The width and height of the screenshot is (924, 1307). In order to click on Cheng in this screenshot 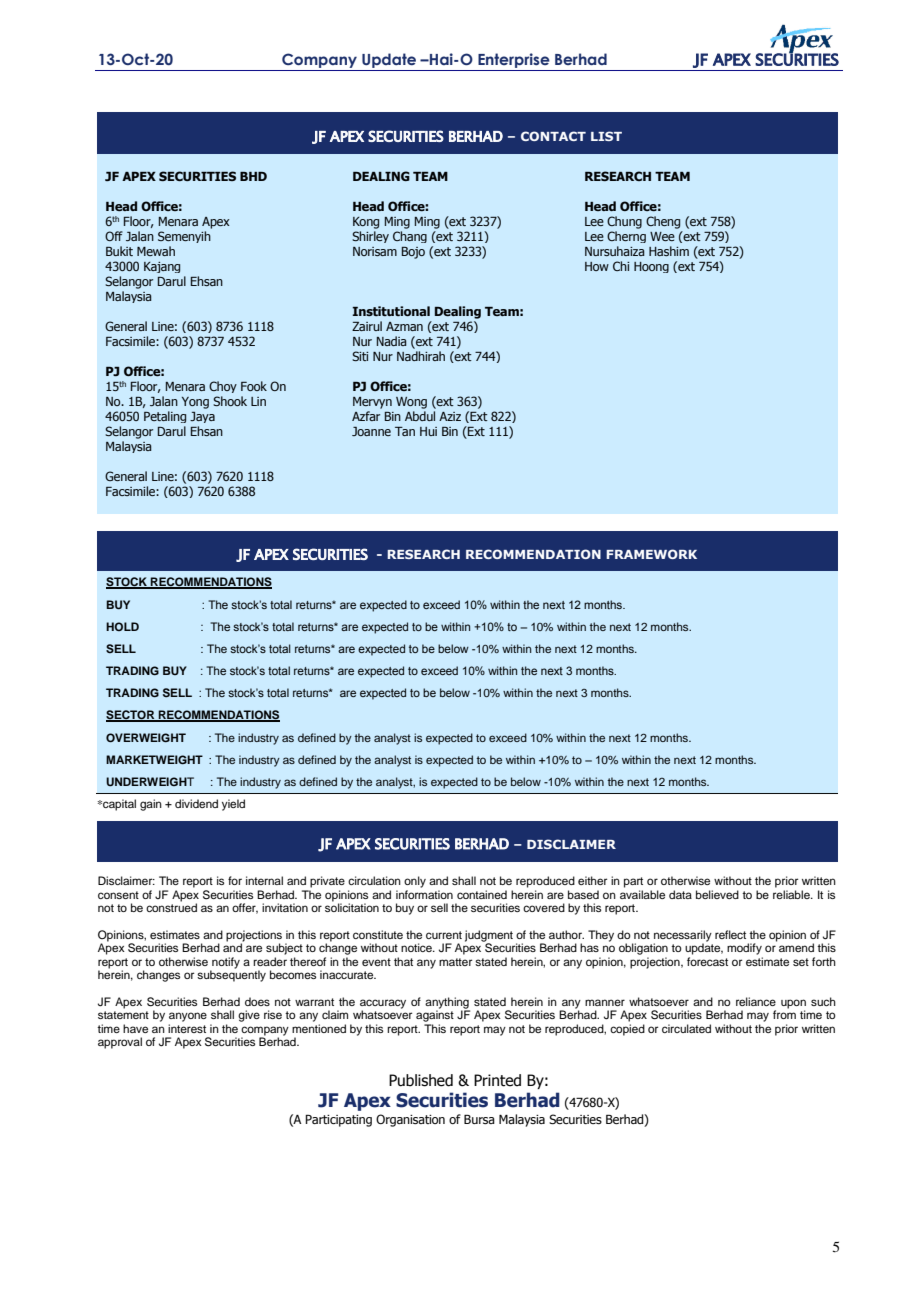, I will do `click(663, 222)`.
